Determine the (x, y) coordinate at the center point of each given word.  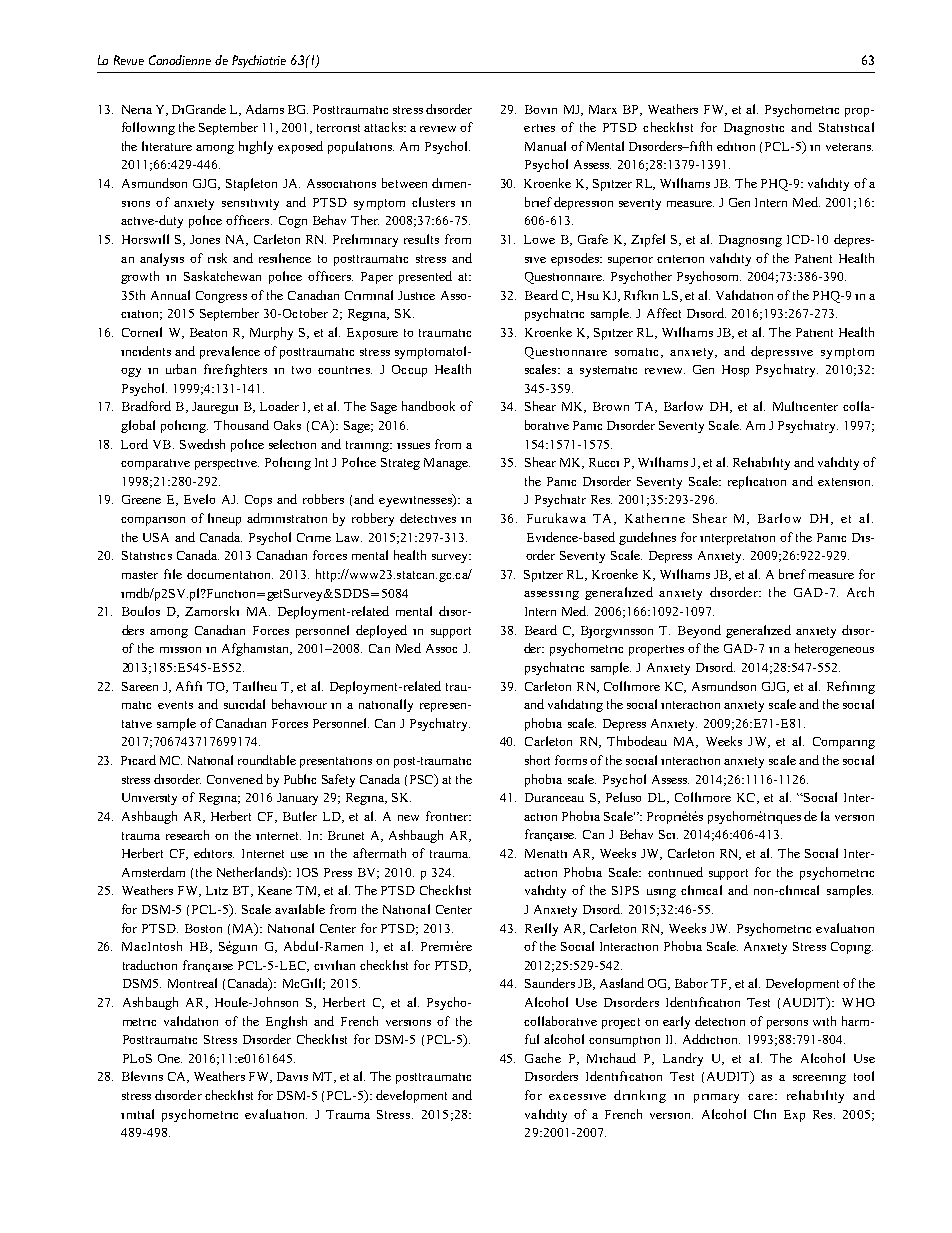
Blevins (142, 1076)
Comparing (844, 743)
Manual (545, 146)
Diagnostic (754, 129)
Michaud (611, 1058)
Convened (235, 779)
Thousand (241, 425)
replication (757, 482)
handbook (428, 406)
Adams (265, 109)
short (537, 760)
